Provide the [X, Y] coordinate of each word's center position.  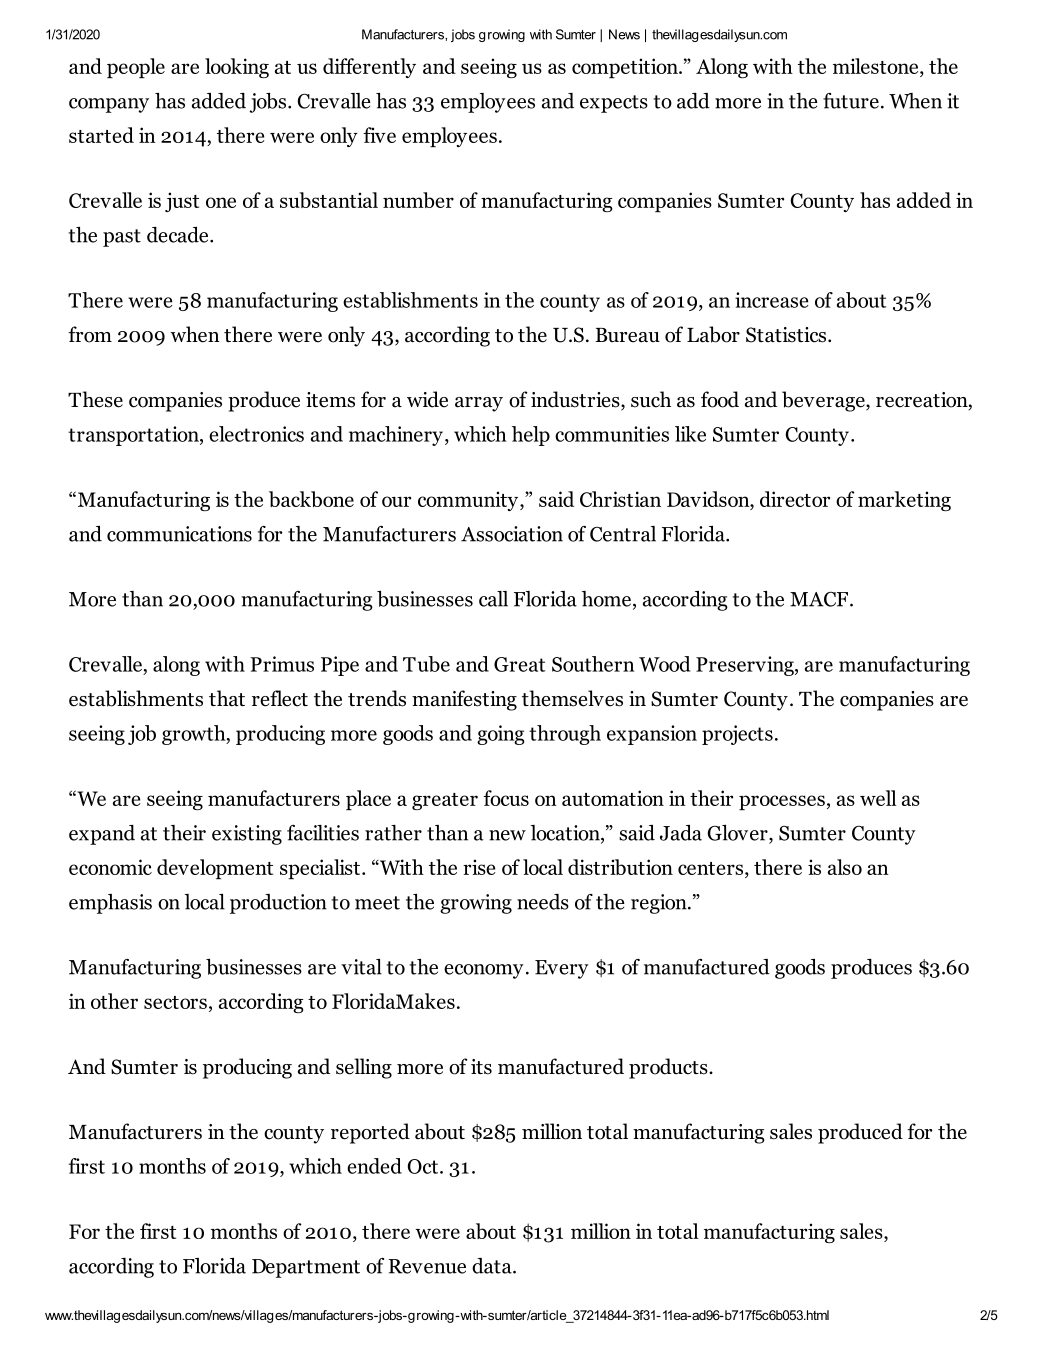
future [851, 101]
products [669, 1068]
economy [484, 971]
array [479, 404]
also [845, 867]
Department [306, 1268]
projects [737, 735]
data [493, 1266]
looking [237, 68]
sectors [175, 1002]
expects [614, 104]
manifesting [464, 700]
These [95, 399]
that [227, 698]
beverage [824, 401]
